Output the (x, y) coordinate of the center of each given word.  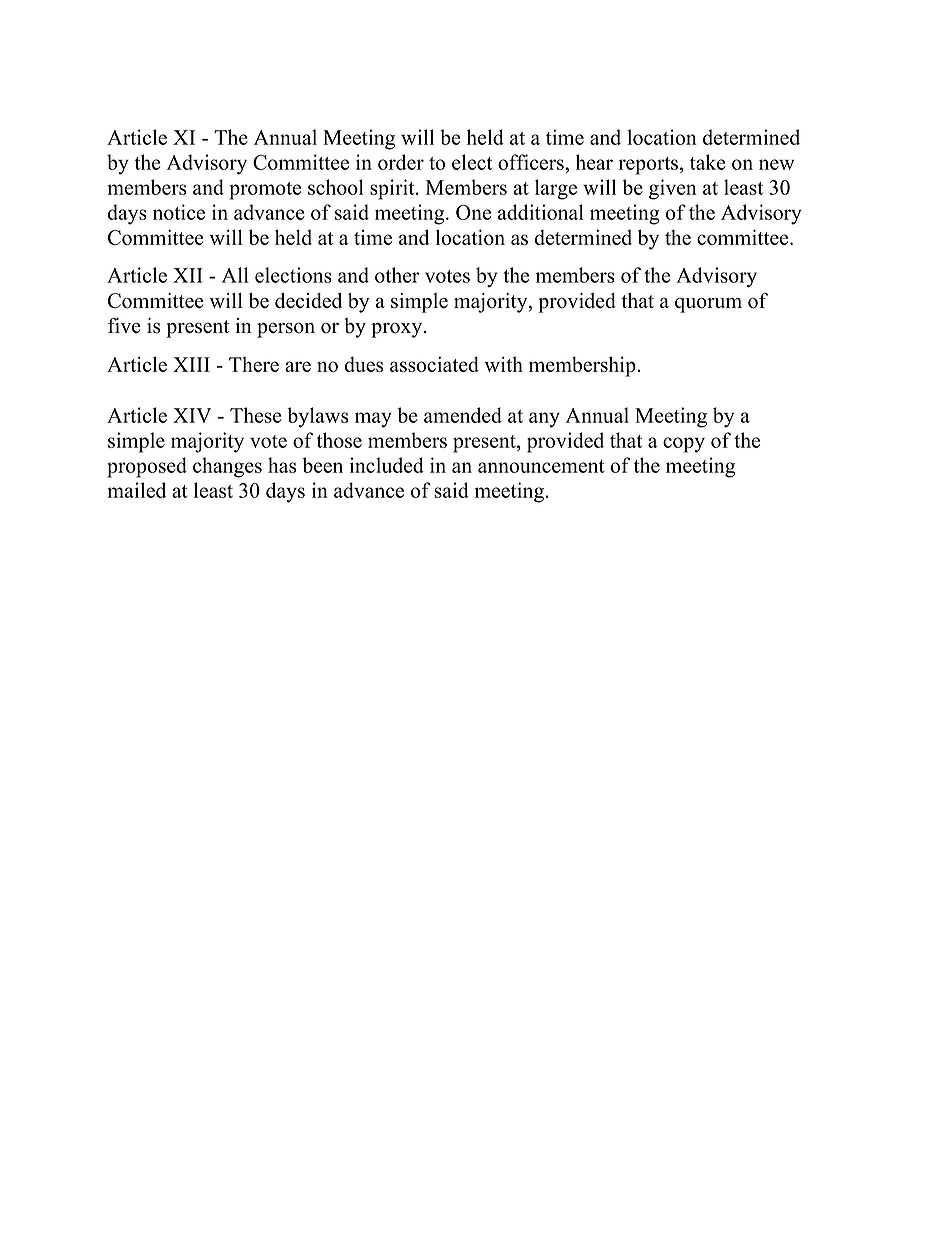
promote (265, 191)
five (124, 325)
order (401, 162)
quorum (708, 305)
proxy (398, 330)
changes (227, 467)
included (387, 465)
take (708, 162)
